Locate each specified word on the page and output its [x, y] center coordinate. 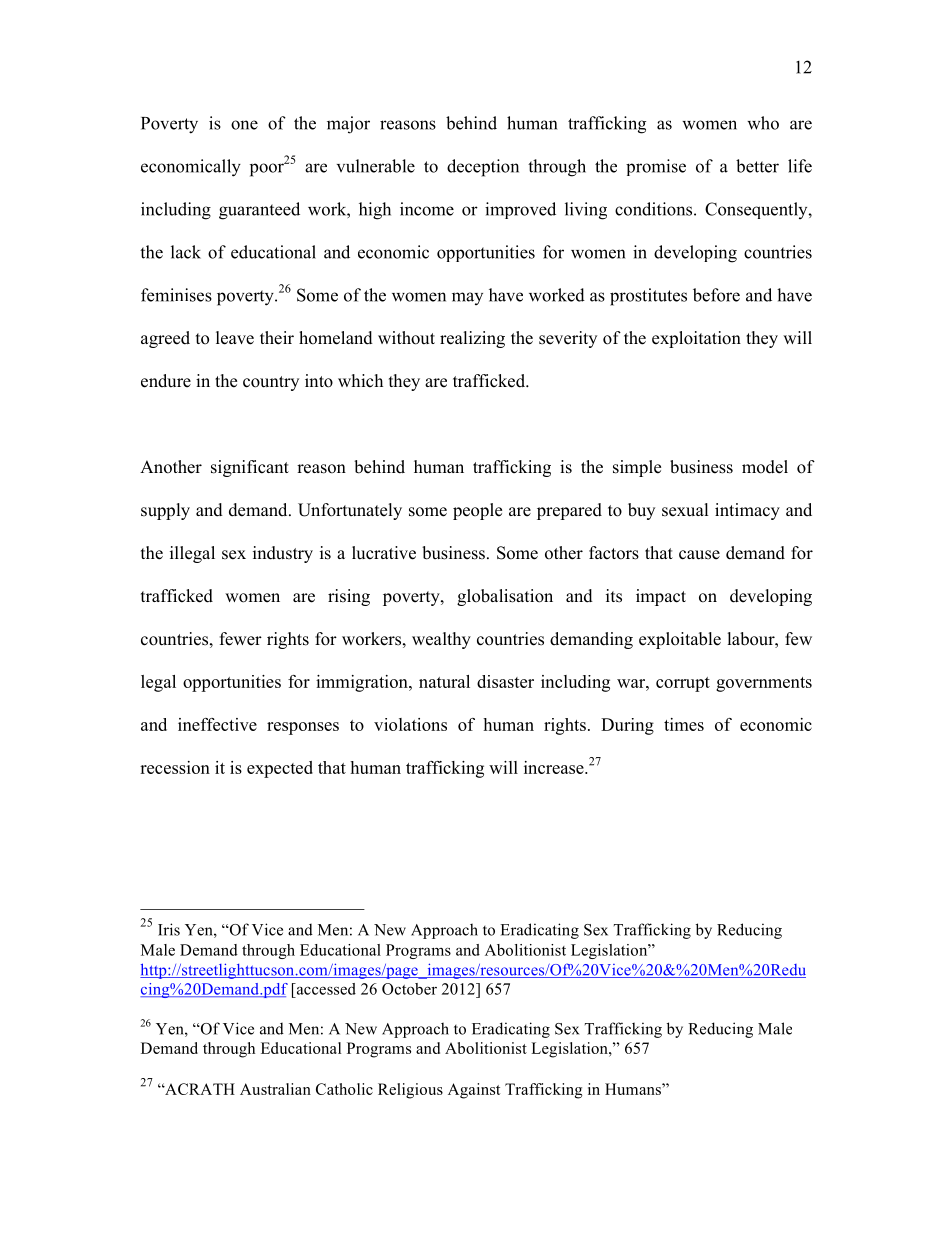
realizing [472, 339]
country [271, 383]
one [244, 125]
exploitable [680, 640]
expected [280, 769]
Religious [410, 1091]
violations [410, 724]
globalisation [505, 597]
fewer [241, 639]
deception [483, 168]
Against [474, 1091]
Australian [275, 1089]
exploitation [696, 339]
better [757, 166]
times [684, 724]
